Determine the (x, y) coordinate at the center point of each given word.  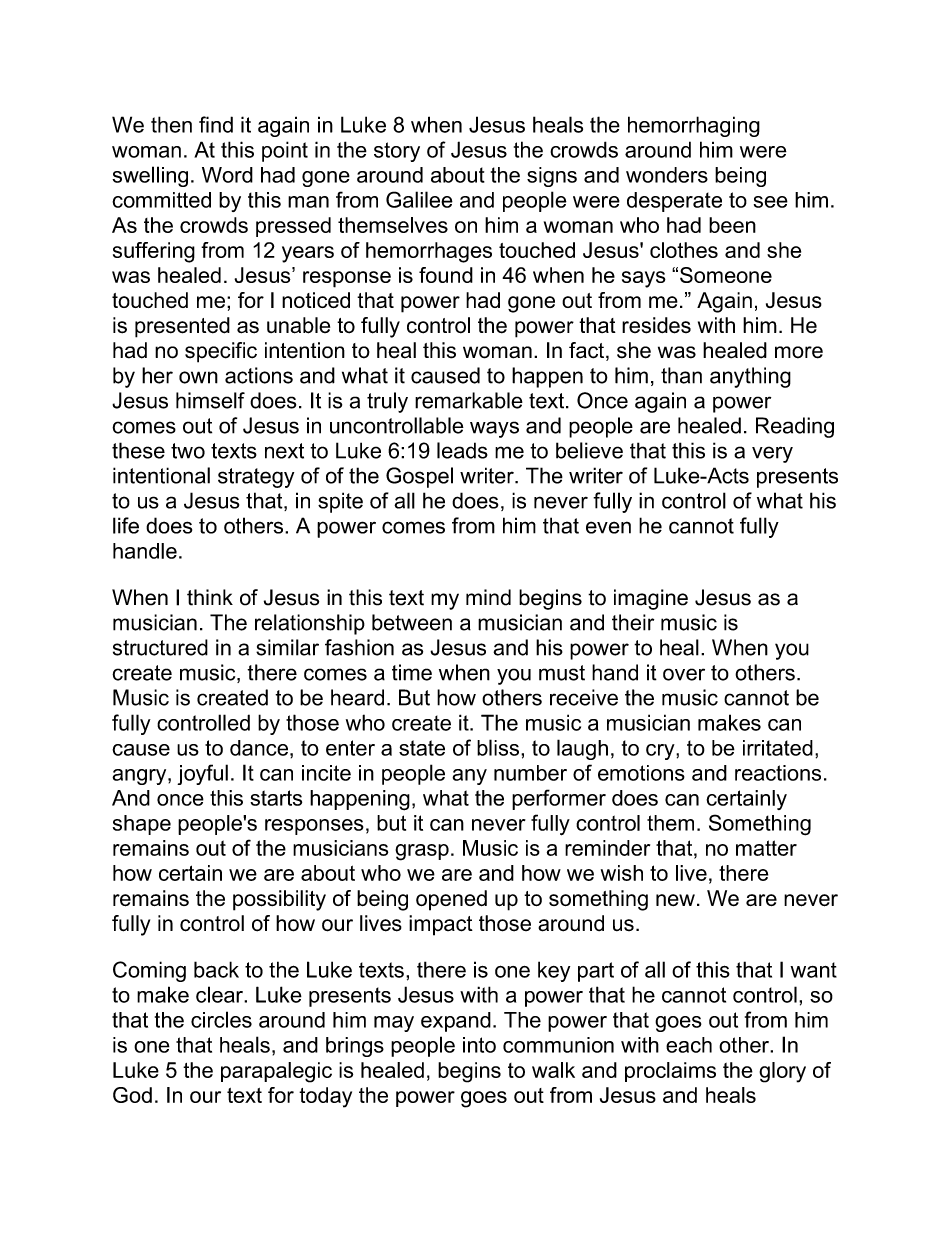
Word (227, 175)
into (479, 1045)
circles (221, 1019)
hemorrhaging (694, 126)
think (210, 597)
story (397, 152)
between (412, 622)
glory (782, 1072)
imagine (651, 599)
